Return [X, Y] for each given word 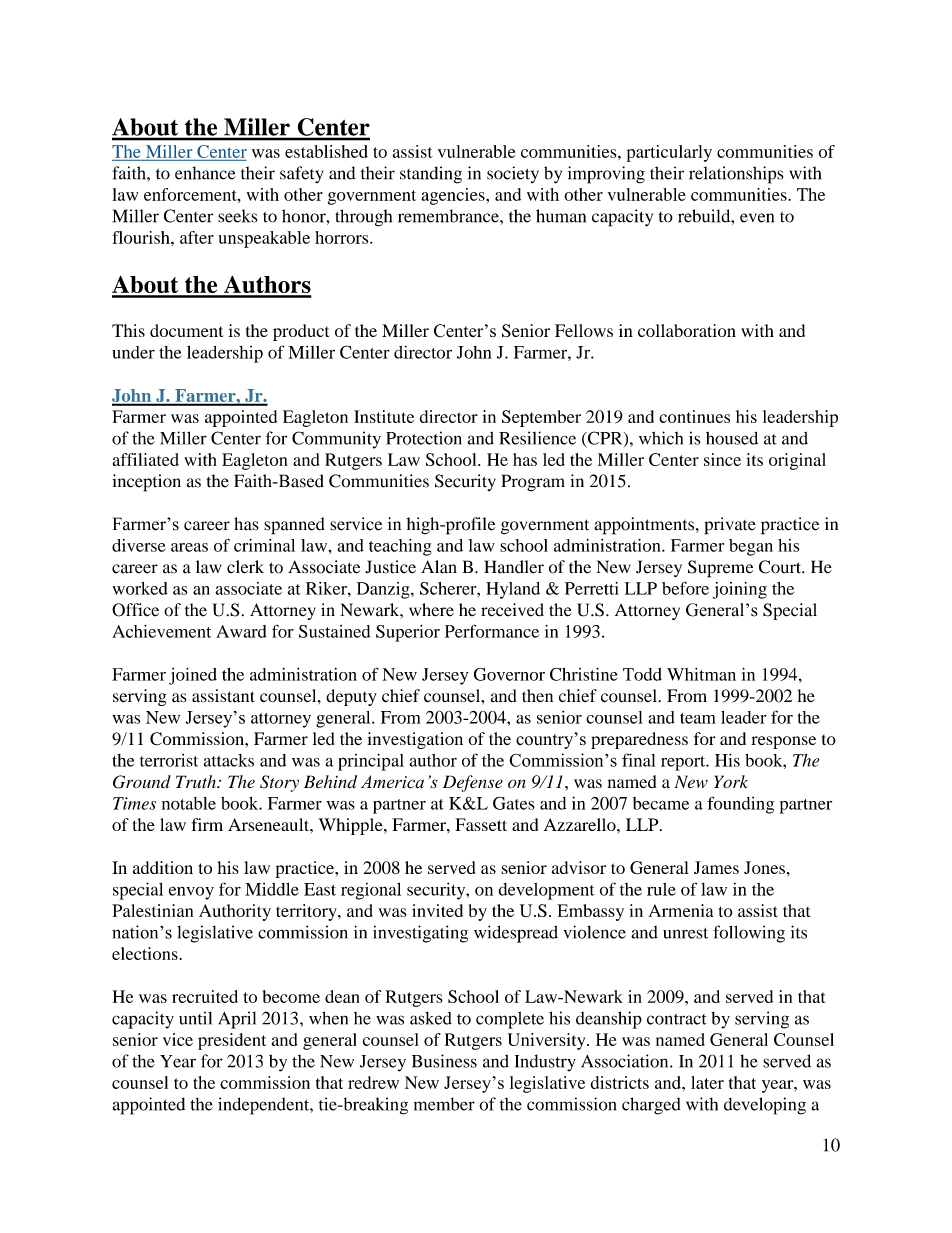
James [716, 867]
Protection [424, 438]
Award [241, 631]
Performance [492, 631]
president [232, 1041]
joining [740, 590]
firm [207, 824]
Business [444, 1061]
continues [694, 416]
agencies [454, 196]
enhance [205, 173]
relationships [736, 175]
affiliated [146, 459]
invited [437, 910]
